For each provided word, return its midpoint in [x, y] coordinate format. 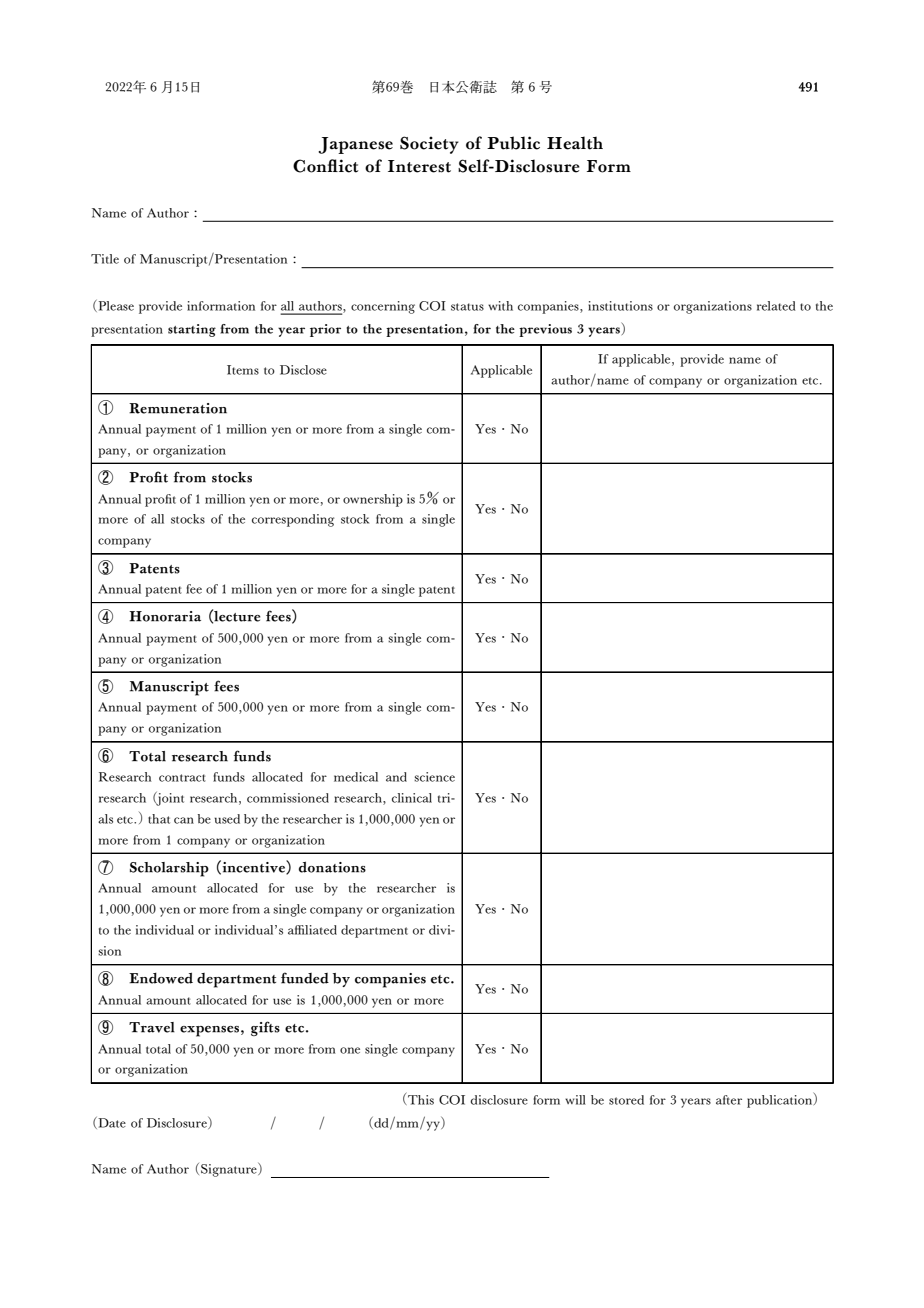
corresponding [293, 520]
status [467, 307]
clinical [412, 798]
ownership [373, 500]
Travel [152, 1027]
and [396, 777]
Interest [419, 166]
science [434, 777]
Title [105, 259]
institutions [620, 306]
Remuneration [178, 408]
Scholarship [169, 869]
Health [575, 143]
